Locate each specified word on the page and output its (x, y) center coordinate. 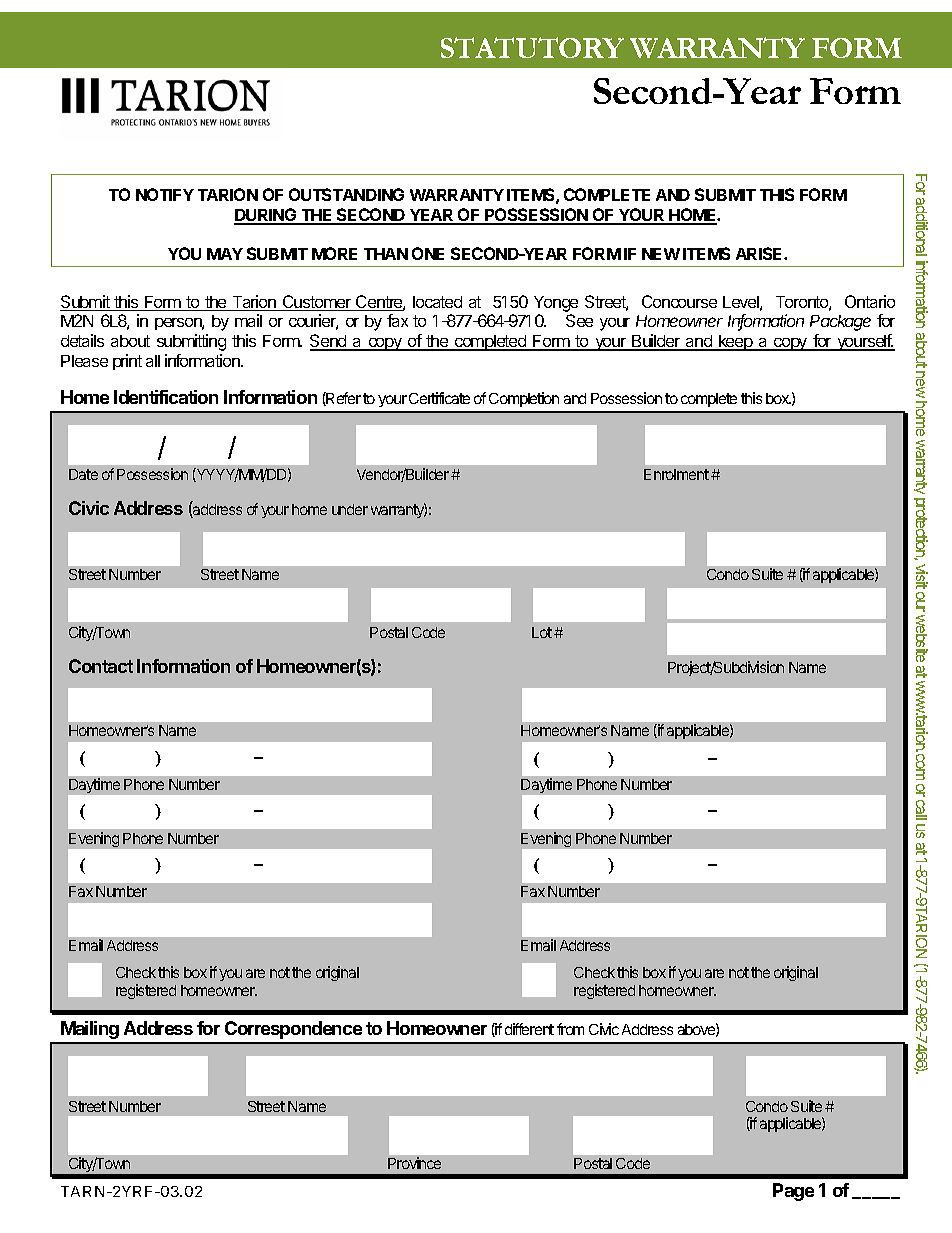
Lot (542, 632)
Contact (101, 666)
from (570, 1029)
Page (793, 1192)
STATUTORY (532, 47)
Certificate (439, 398)
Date (83, 474)
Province (414, 1163)
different (529, 1029)
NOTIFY (165, 194)
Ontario (870, 301)
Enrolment (676, 474)
